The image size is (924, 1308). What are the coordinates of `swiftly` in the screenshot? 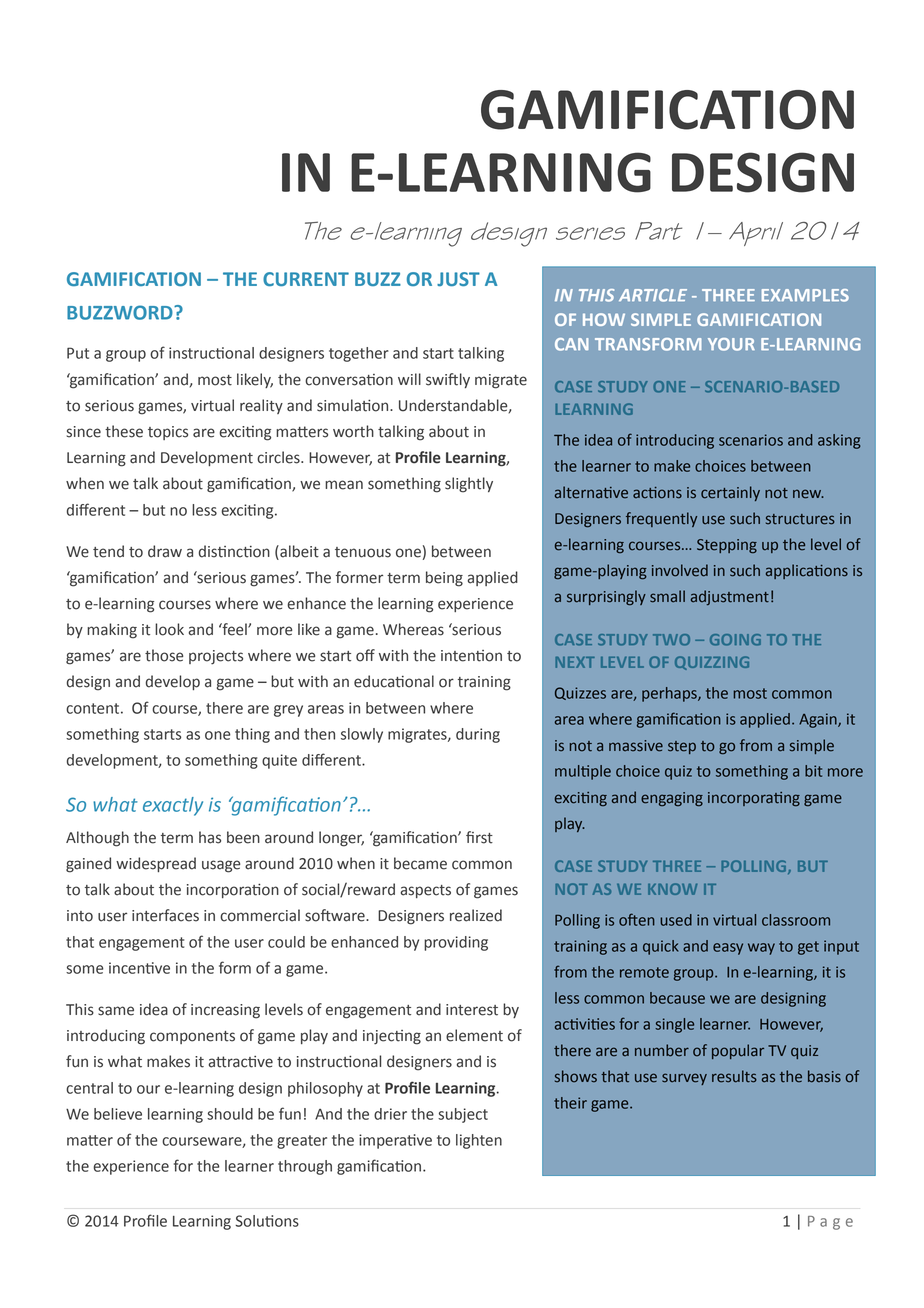 It's located at (448, 380).
